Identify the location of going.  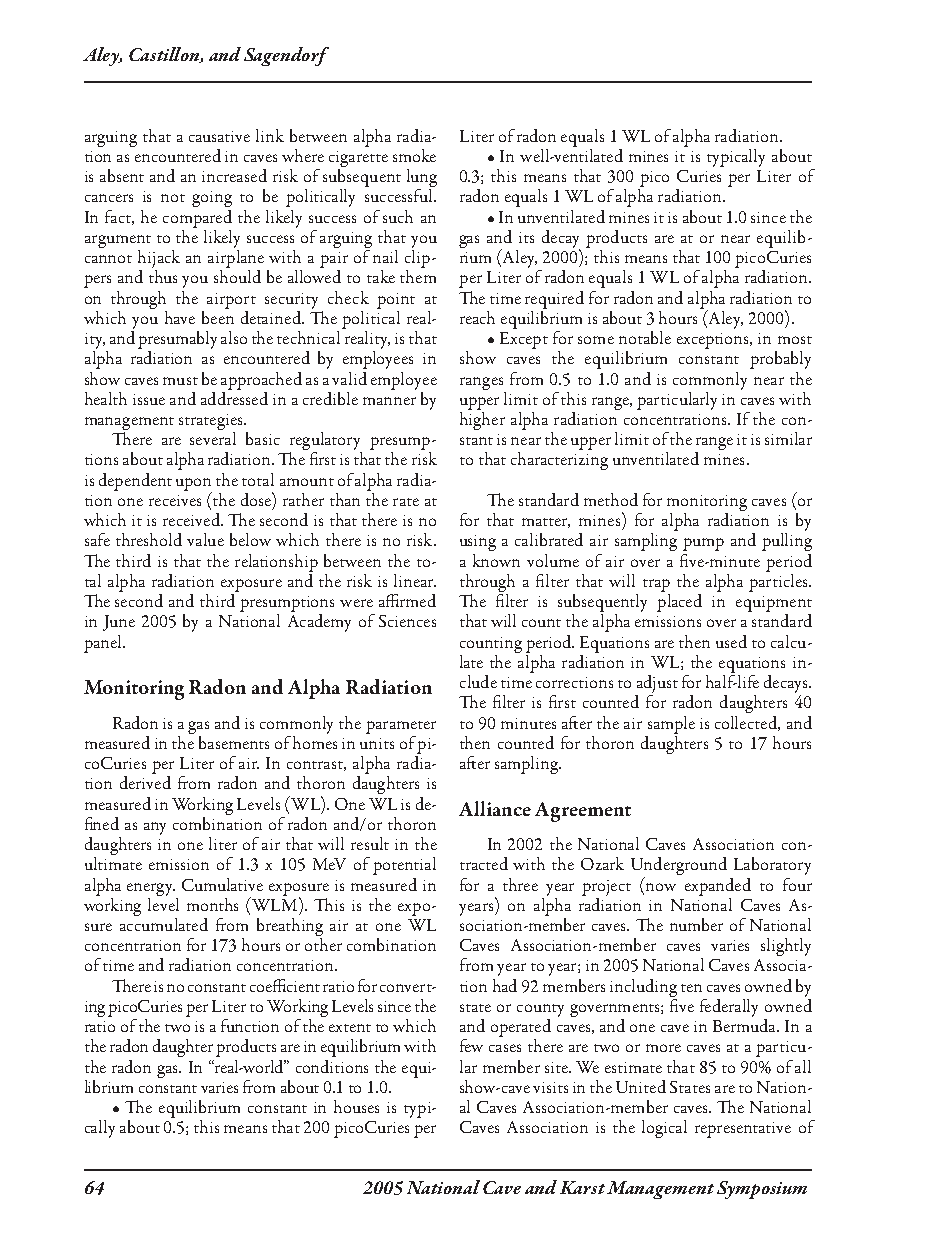
(212, 199).
